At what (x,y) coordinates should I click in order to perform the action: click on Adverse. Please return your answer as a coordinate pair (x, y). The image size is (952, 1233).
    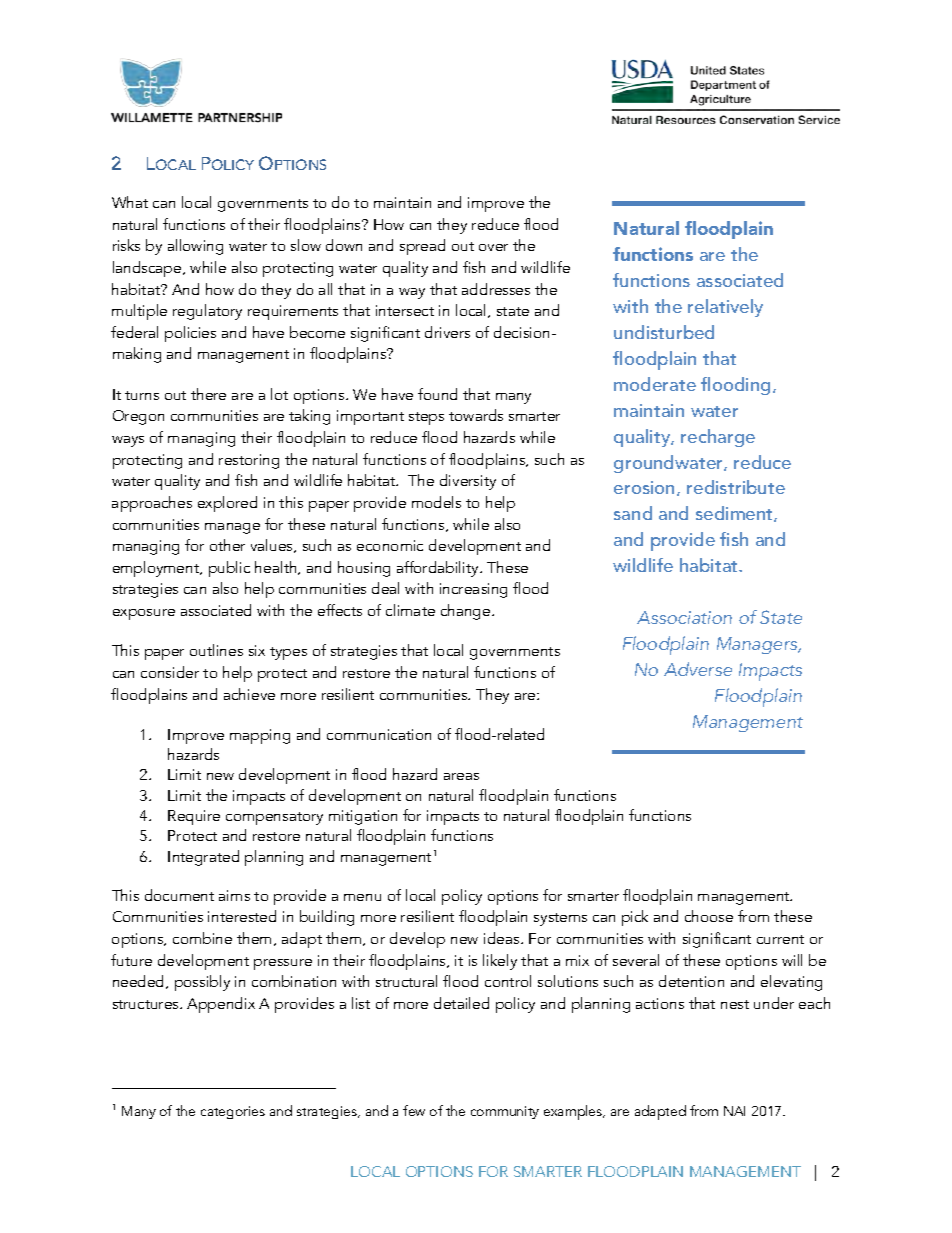
    Looking at the image, I should click on (698, 669).
